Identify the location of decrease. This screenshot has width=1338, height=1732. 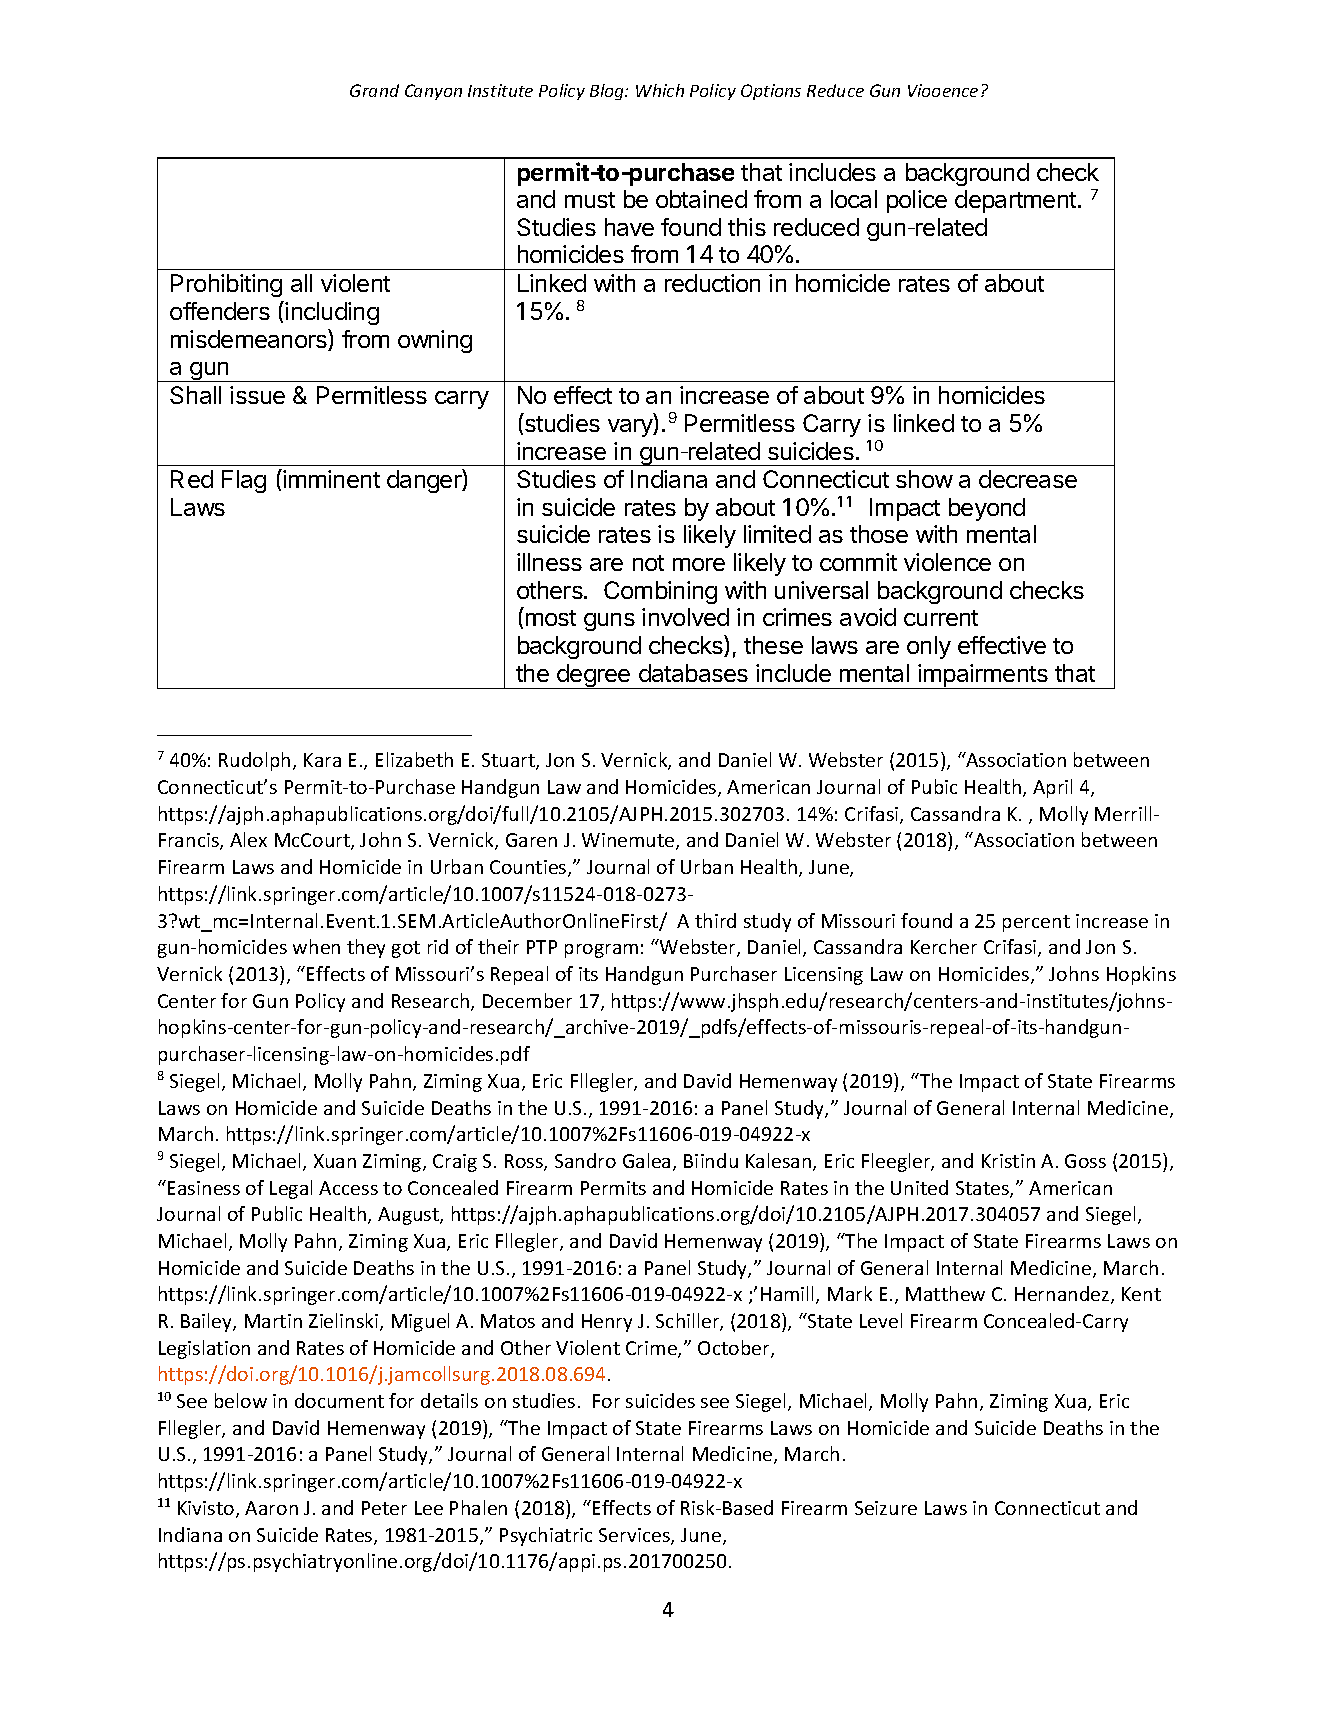
(1028, 479).
